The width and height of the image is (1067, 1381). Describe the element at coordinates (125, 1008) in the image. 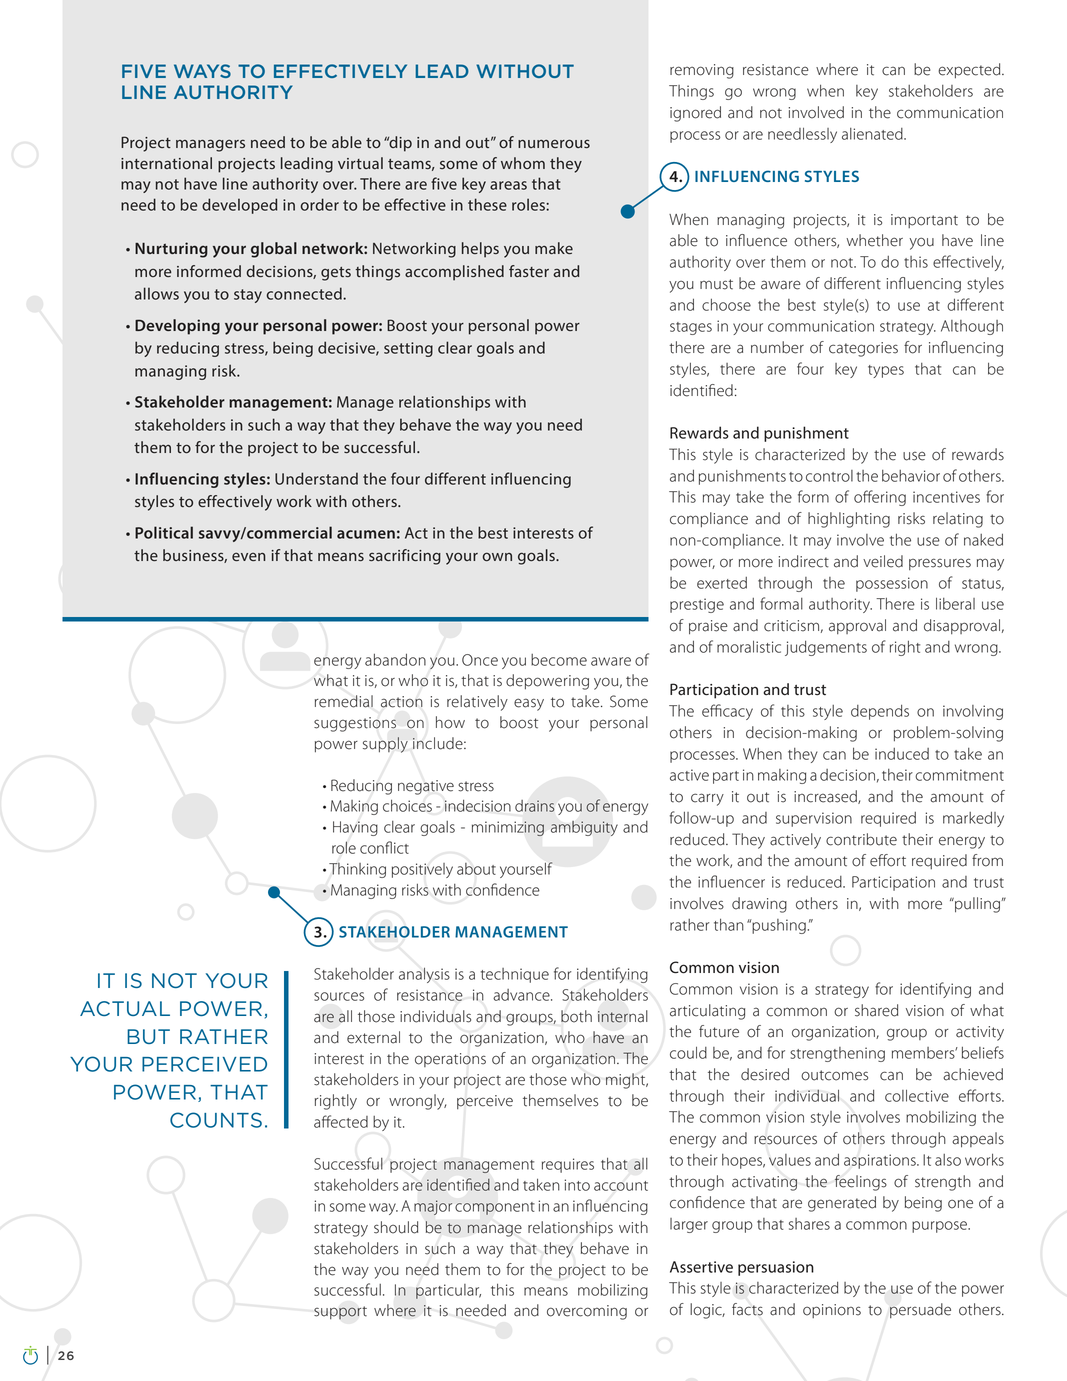

I see `ACTUAL` at that location.
